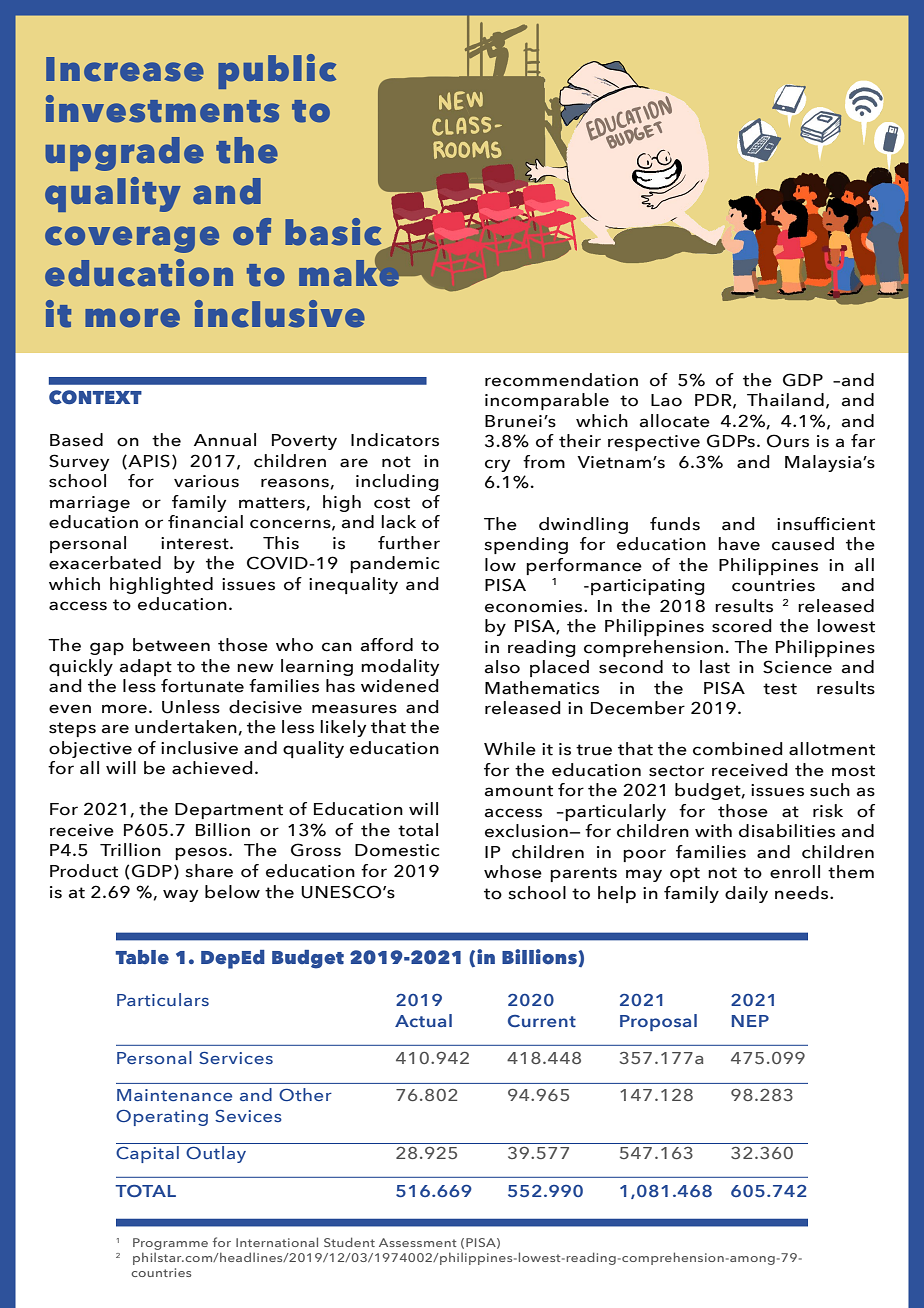 Image resolution: width=924 pixels, height=1308 pixels. Describe the element at coordinates (162, 109) in the image. I see `investments` at that location.
